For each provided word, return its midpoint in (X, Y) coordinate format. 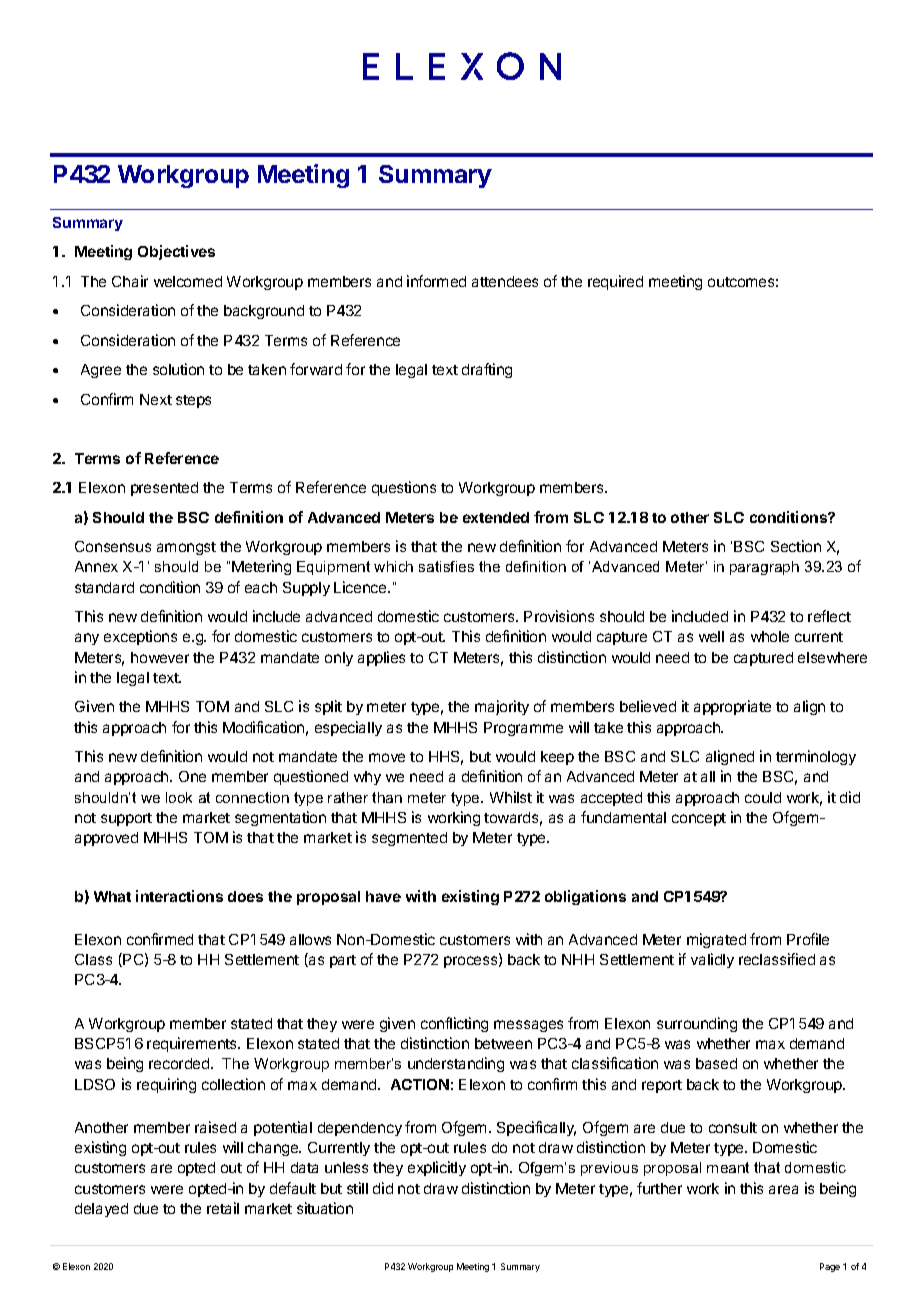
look (179, 797)
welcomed (188, 281)
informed (436, 281)
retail (223, 1208)
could (763, 797)
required (615, 282)
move (387, 757)
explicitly (437, 1168)
